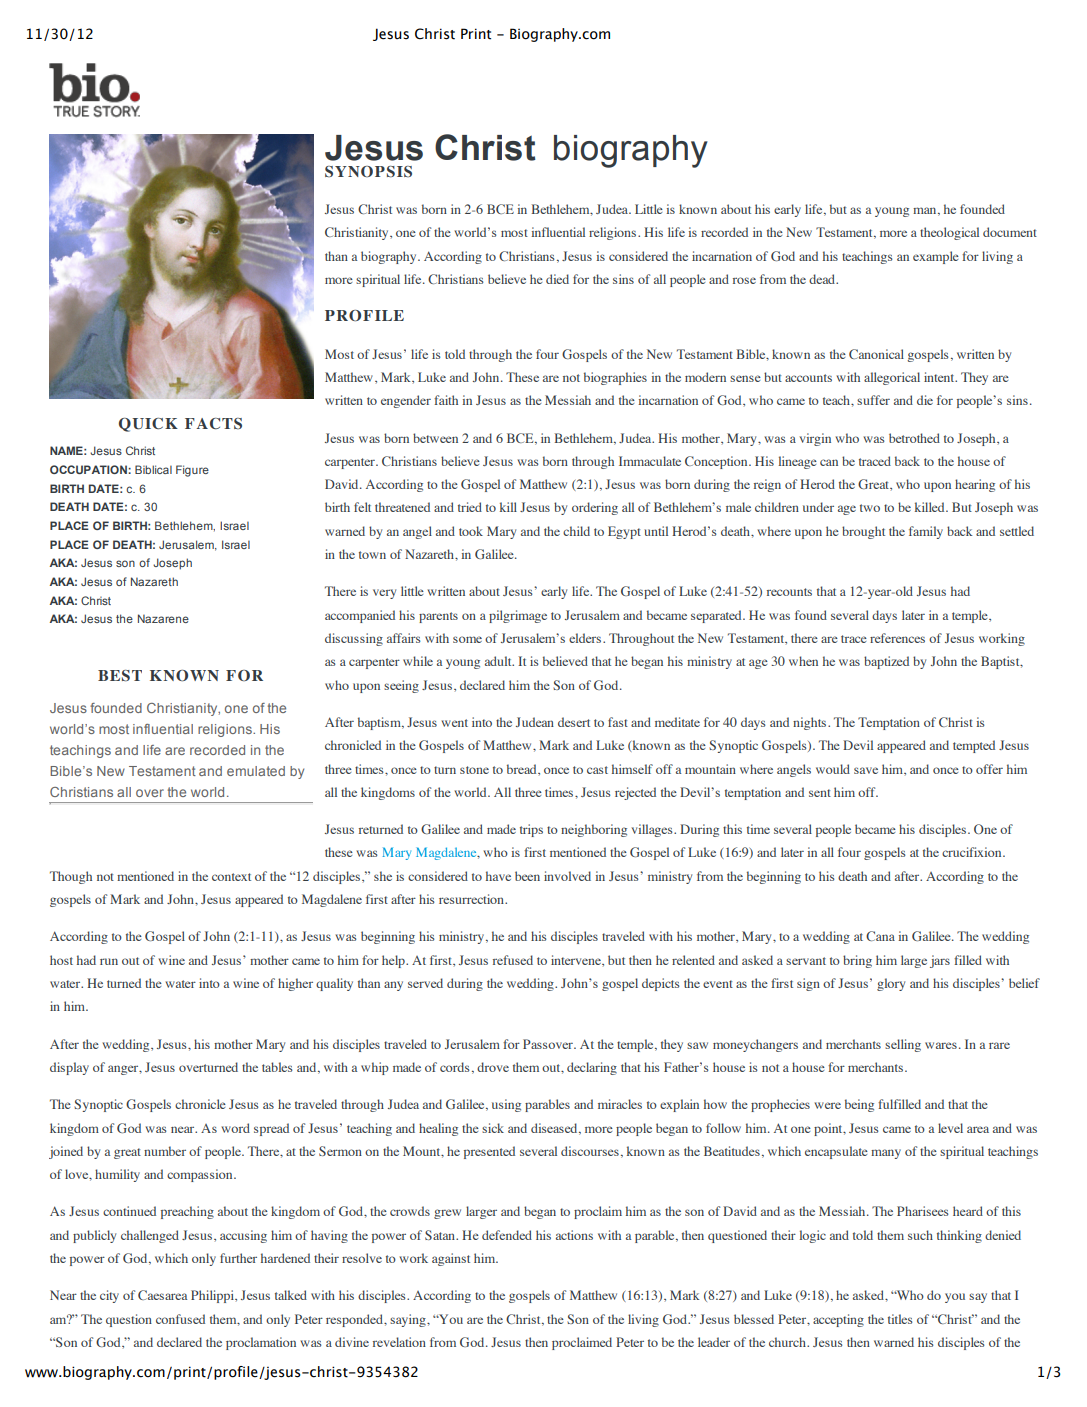 The height and width of the screenshot is (1407, 1087). What do you see at coordinates (886, 662) in the screenshot?
I see `baptized` at bounding box center [886, 662].
